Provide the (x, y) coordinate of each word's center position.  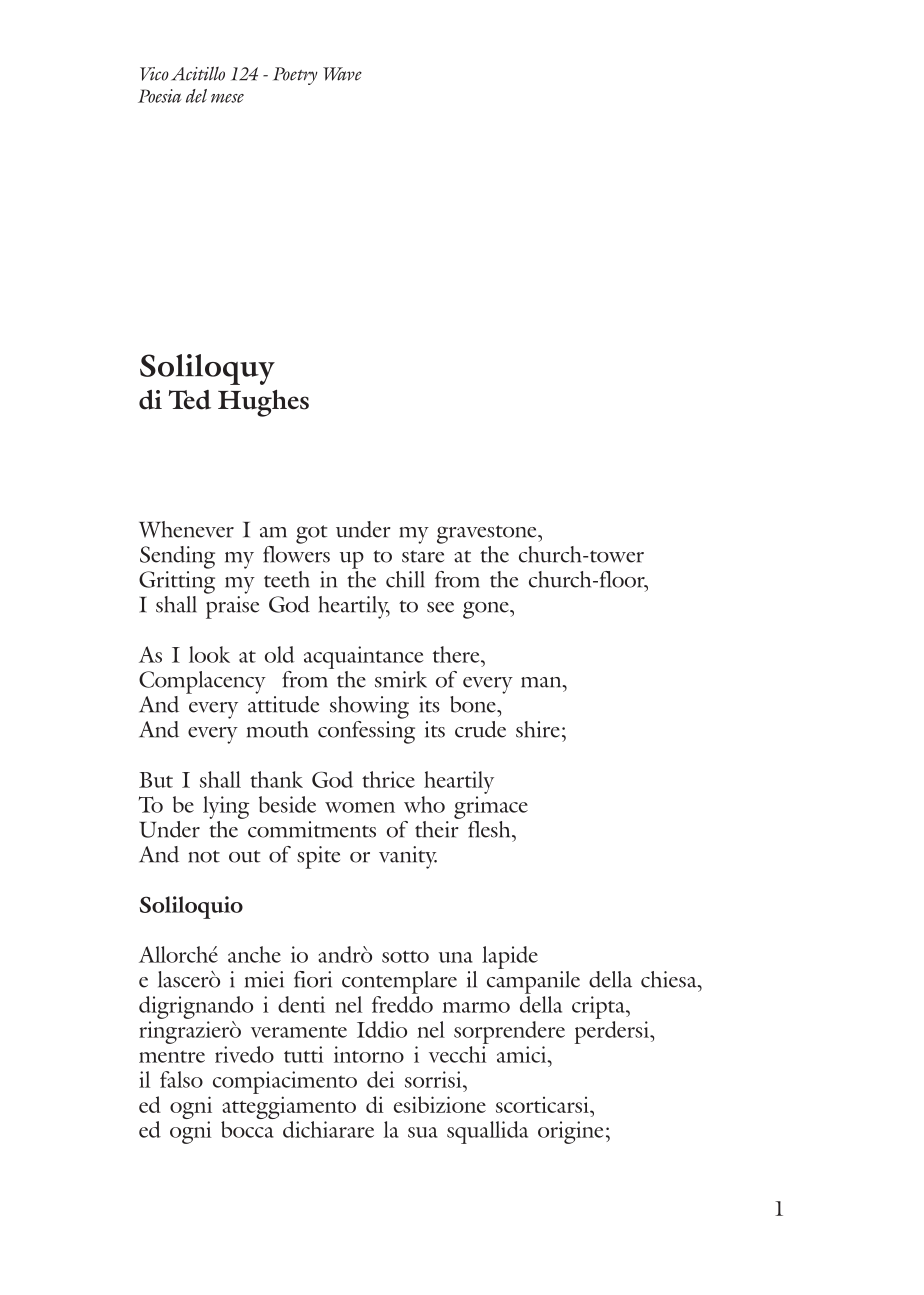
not (204, 856)
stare (423, 556)
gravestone (488, 534)
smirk (401, 679)
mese (227, 98)
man (542, 682)
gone (487, 610)
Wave (342, 74)
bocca (247, 1129)
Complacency (202, 682)
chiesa (670, 979)
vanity (408, 857)
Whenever (186, 529)
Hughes (263, 403)
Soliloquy (207, 369)
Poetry (295, 76)
